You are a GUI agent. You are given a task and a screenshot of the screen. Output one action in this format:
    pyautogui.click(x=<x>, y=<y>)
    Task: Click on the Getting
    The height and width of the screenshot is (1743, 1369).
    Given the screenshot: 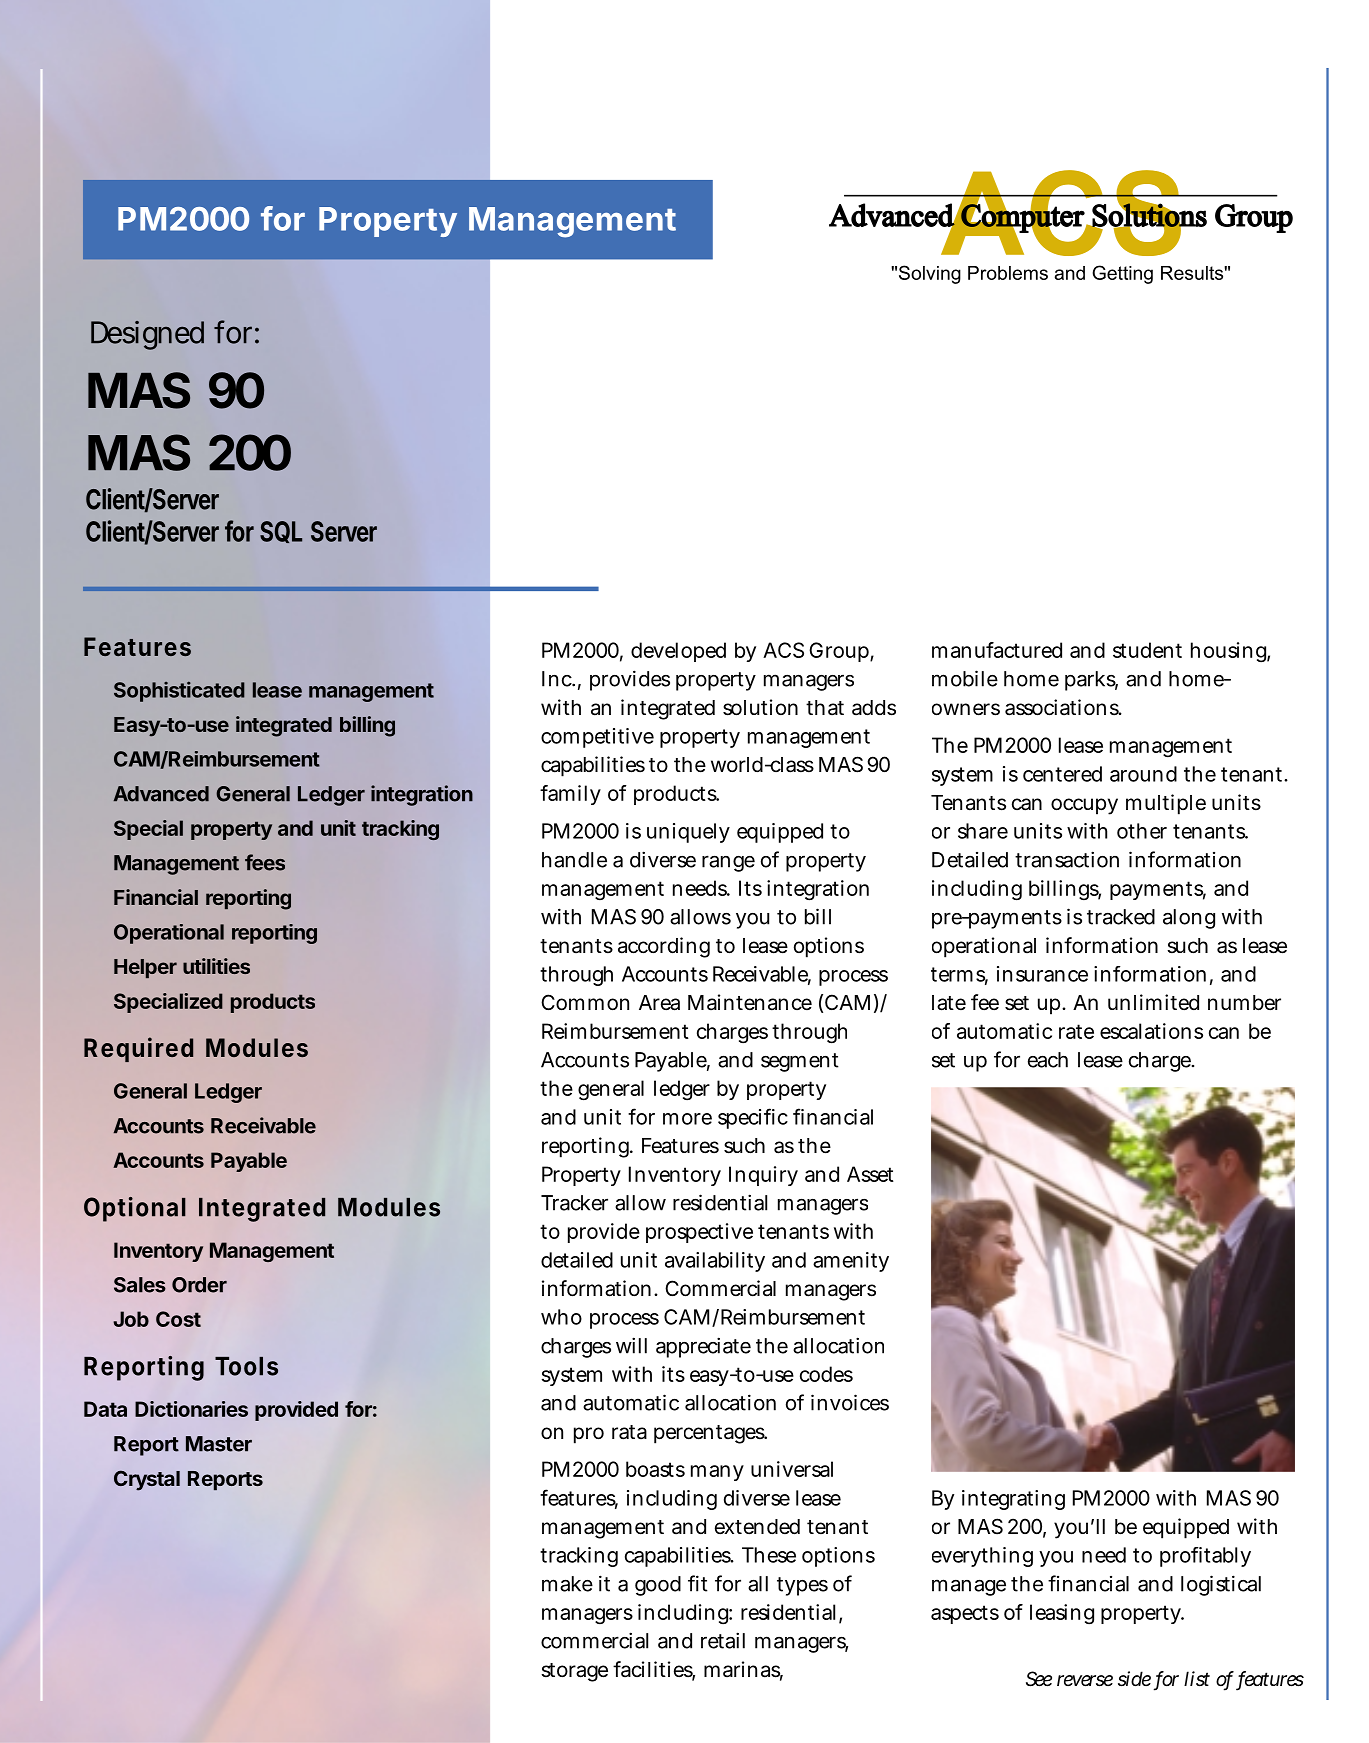 What is the action you would take?
    pyautogui.click(x=1122, y=274)
